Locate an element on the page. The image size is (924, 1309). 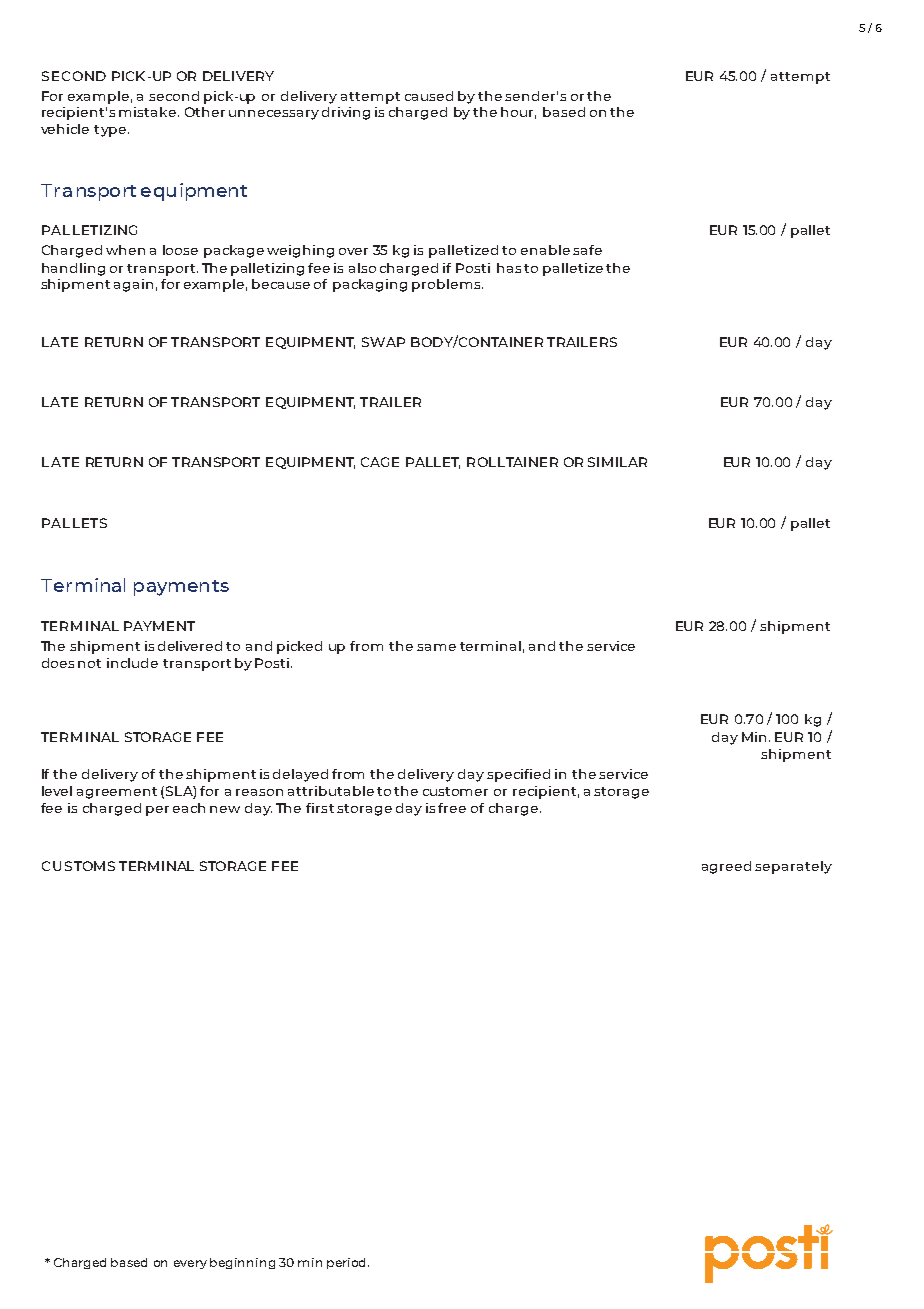
mistake is located at coordinates (149, 112).
